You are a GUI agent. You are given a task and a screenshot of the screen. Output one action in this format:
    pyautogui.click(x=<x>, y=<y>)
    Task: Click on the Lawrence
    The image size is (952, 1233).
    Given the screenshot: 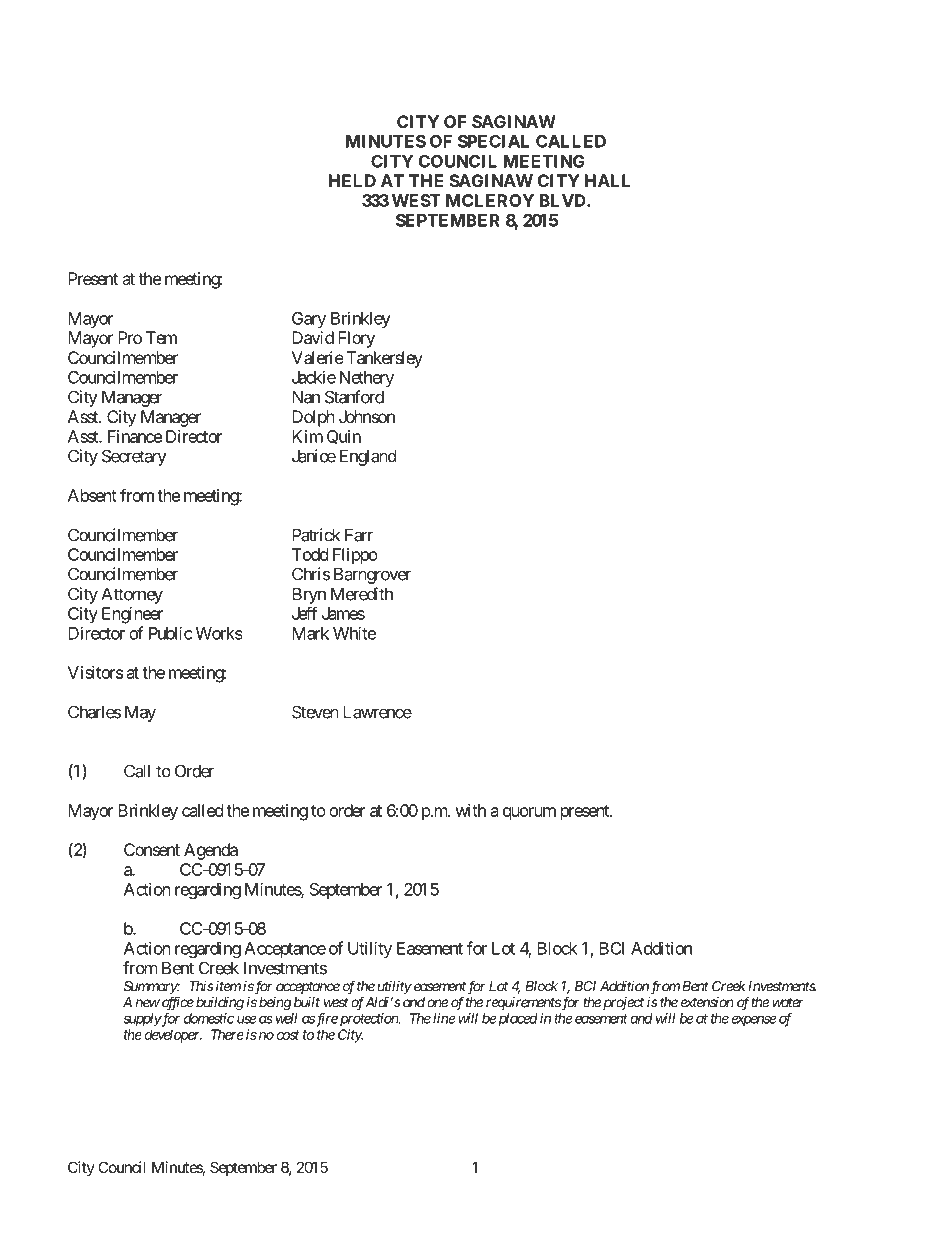 What is the action you would take?
    pyautogui.click(x=377, y=712)
